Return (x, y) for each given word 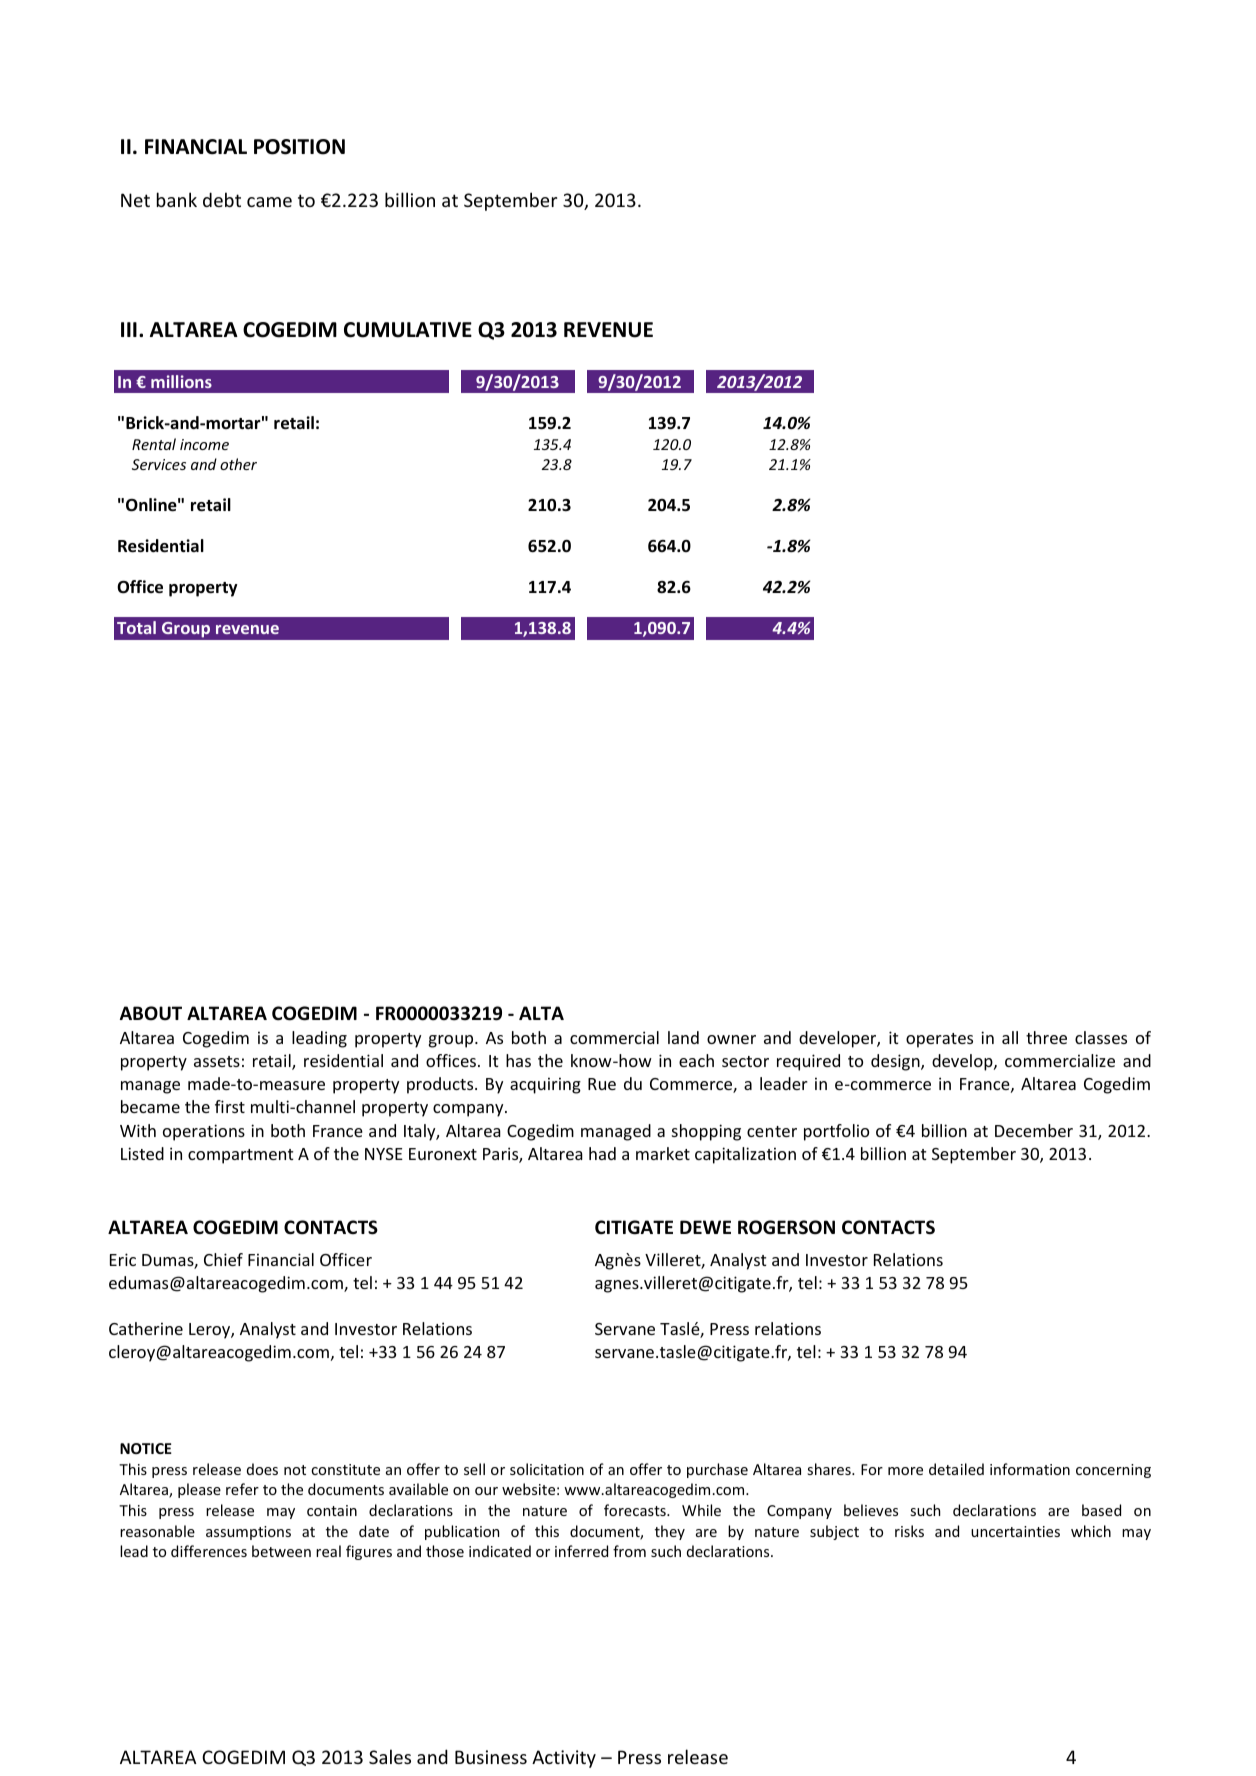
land (683, 1037)
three (1046, 1037)
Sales (390, 1756)
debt (222, 199)
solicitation (547, 1469)
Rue (602, 1084)
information (1030, 1469)
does (262, 1469)
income (204, 444)
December (1034, 1130)
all (1010, 1037)
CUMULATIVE (408, 330)
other (238, 464)
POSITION (299, 147)
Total (136, 627)
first (230, 1106)
